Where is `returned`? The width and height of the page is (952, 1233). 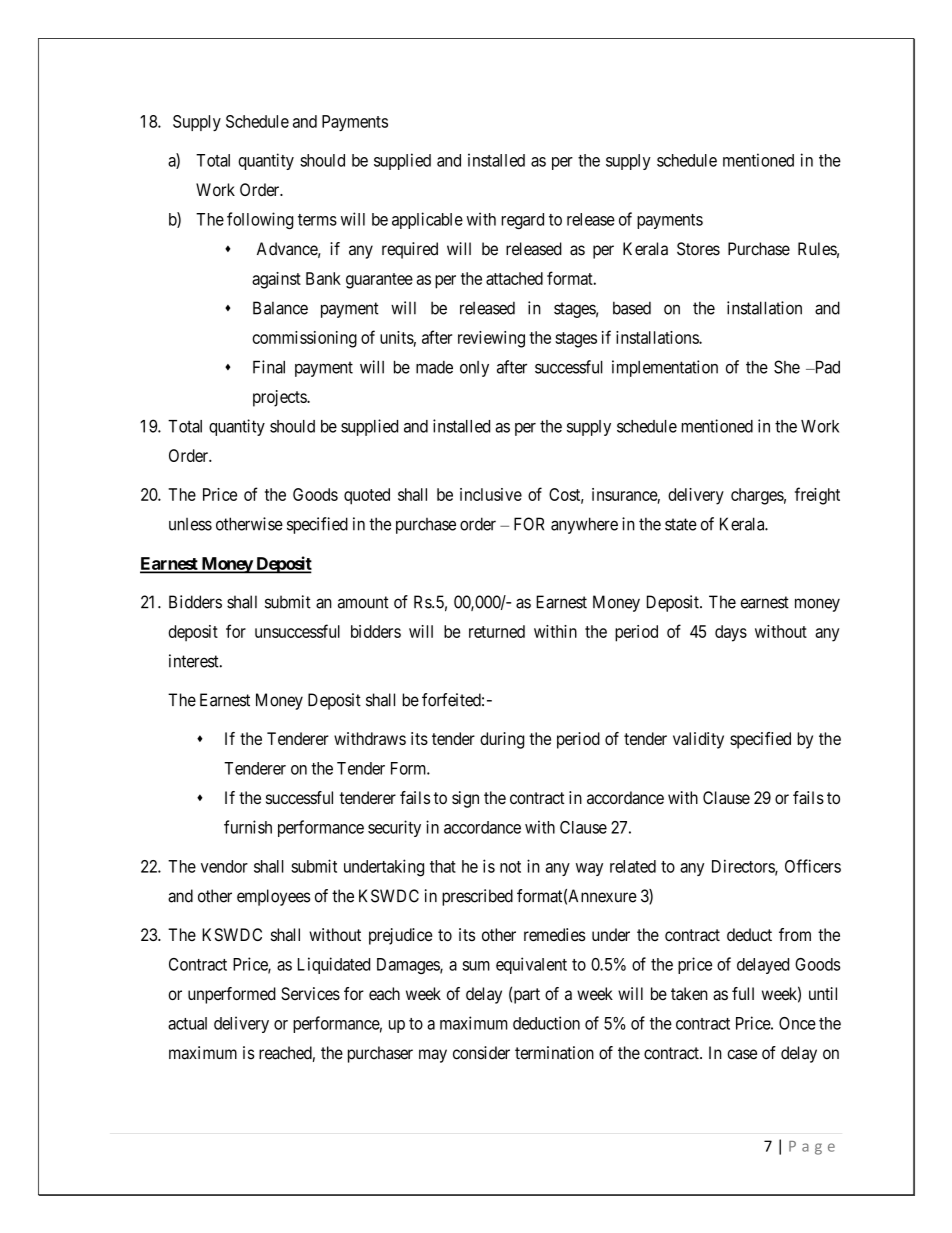
returned is located at coordinates (497, 631).
